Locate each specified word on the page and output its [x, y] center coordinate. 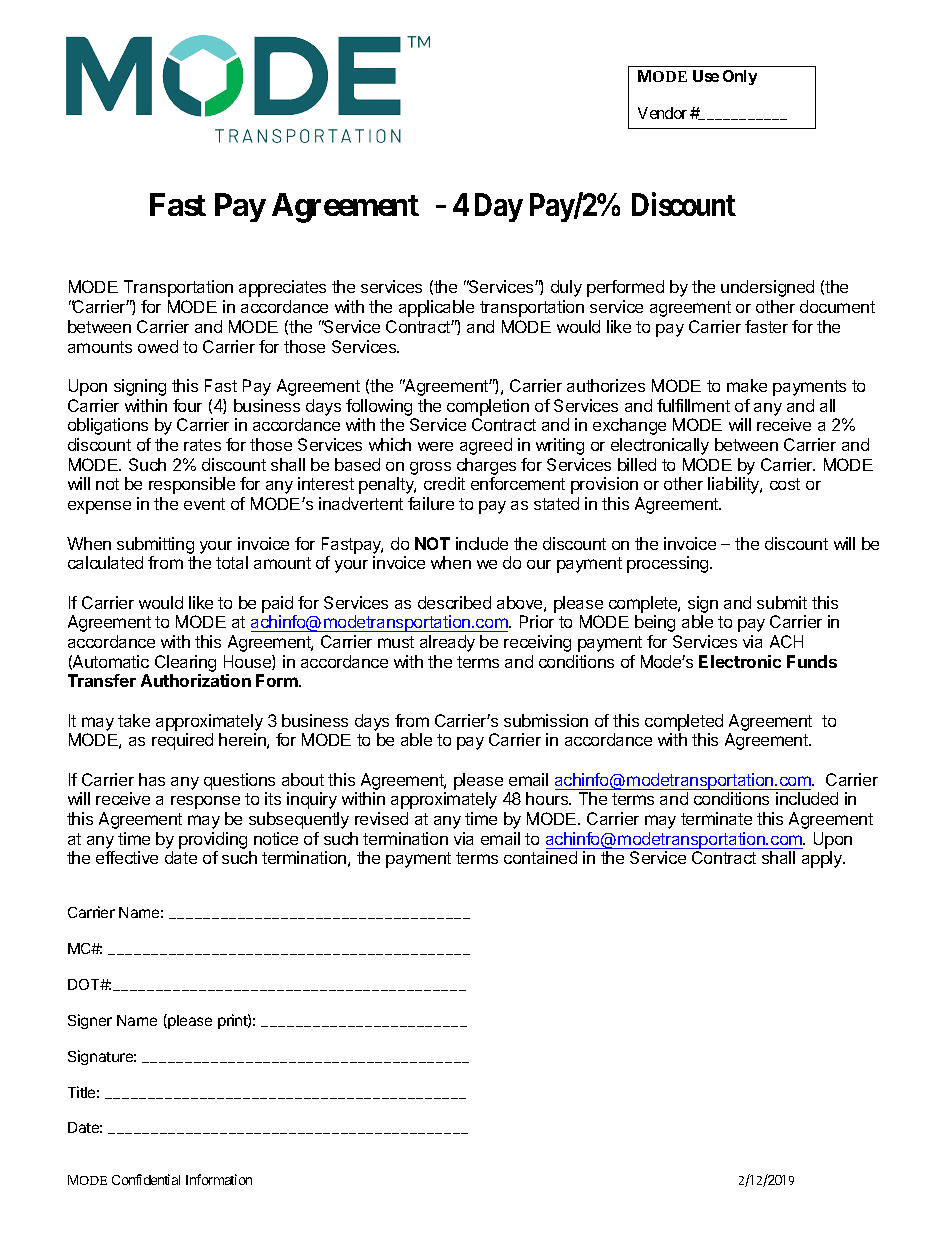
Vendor [662, 113]
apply [823, 859]
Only [740, 77]
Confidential [146, 1179]
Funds [812, 661]
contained [540, 857]
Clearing [185, 663]
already [447, 643]
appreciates [282, 288]
